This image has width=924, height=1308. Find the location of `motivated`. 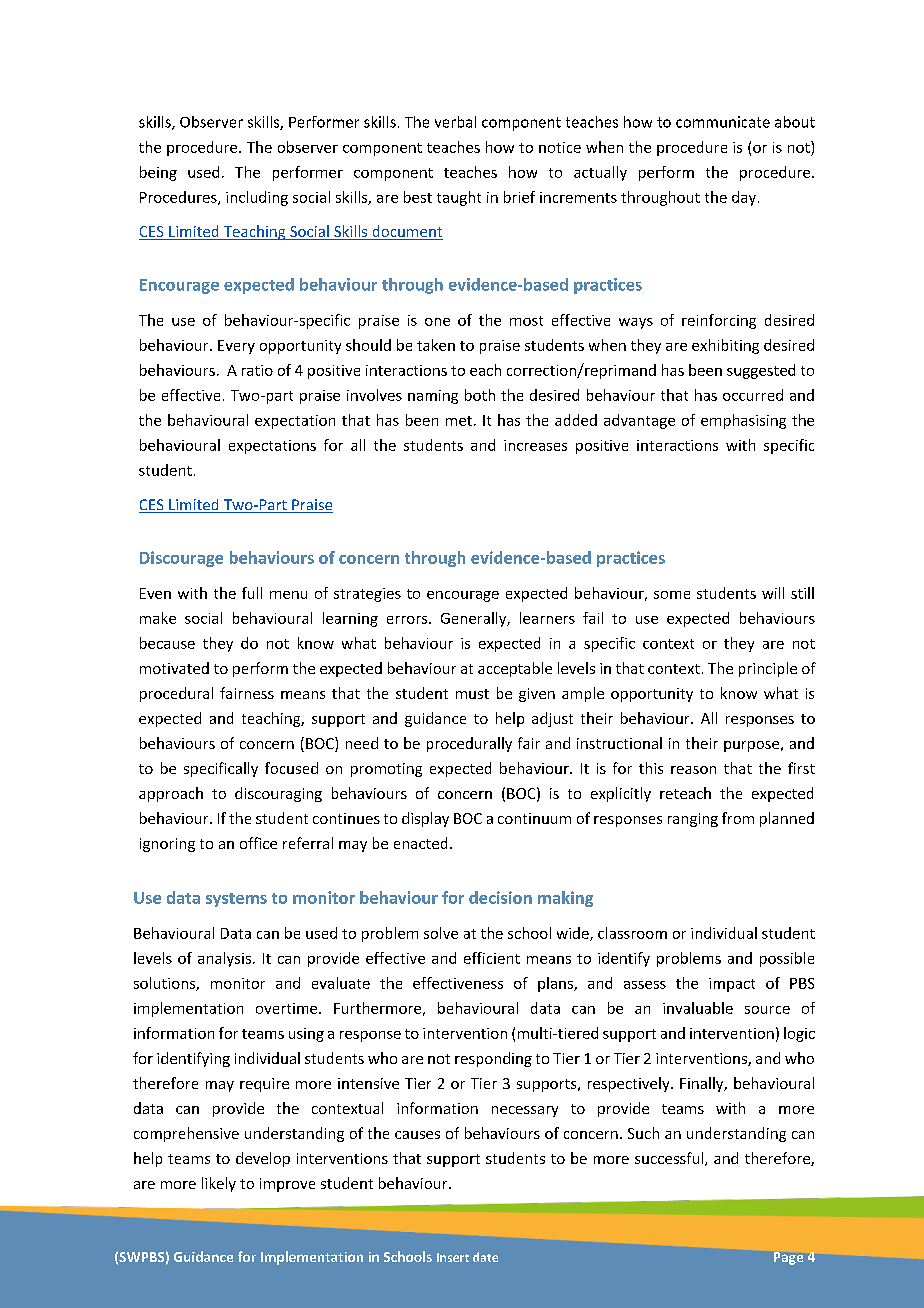

motivated is located at coordinates (174, 668).
